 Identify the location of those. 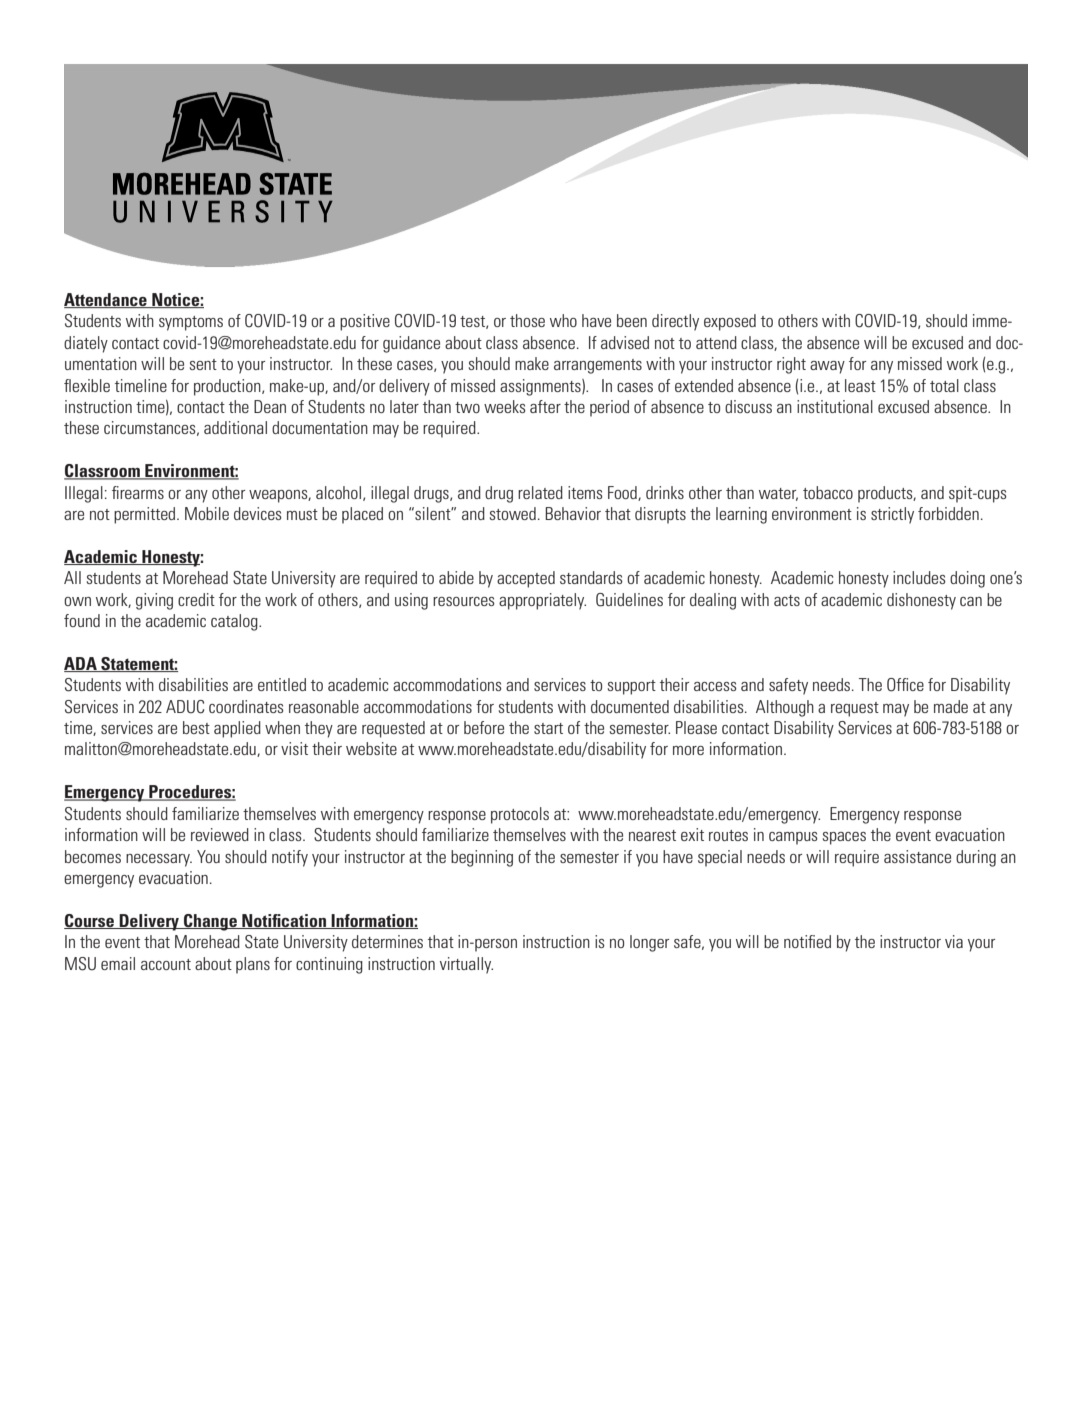
(527, 320).
